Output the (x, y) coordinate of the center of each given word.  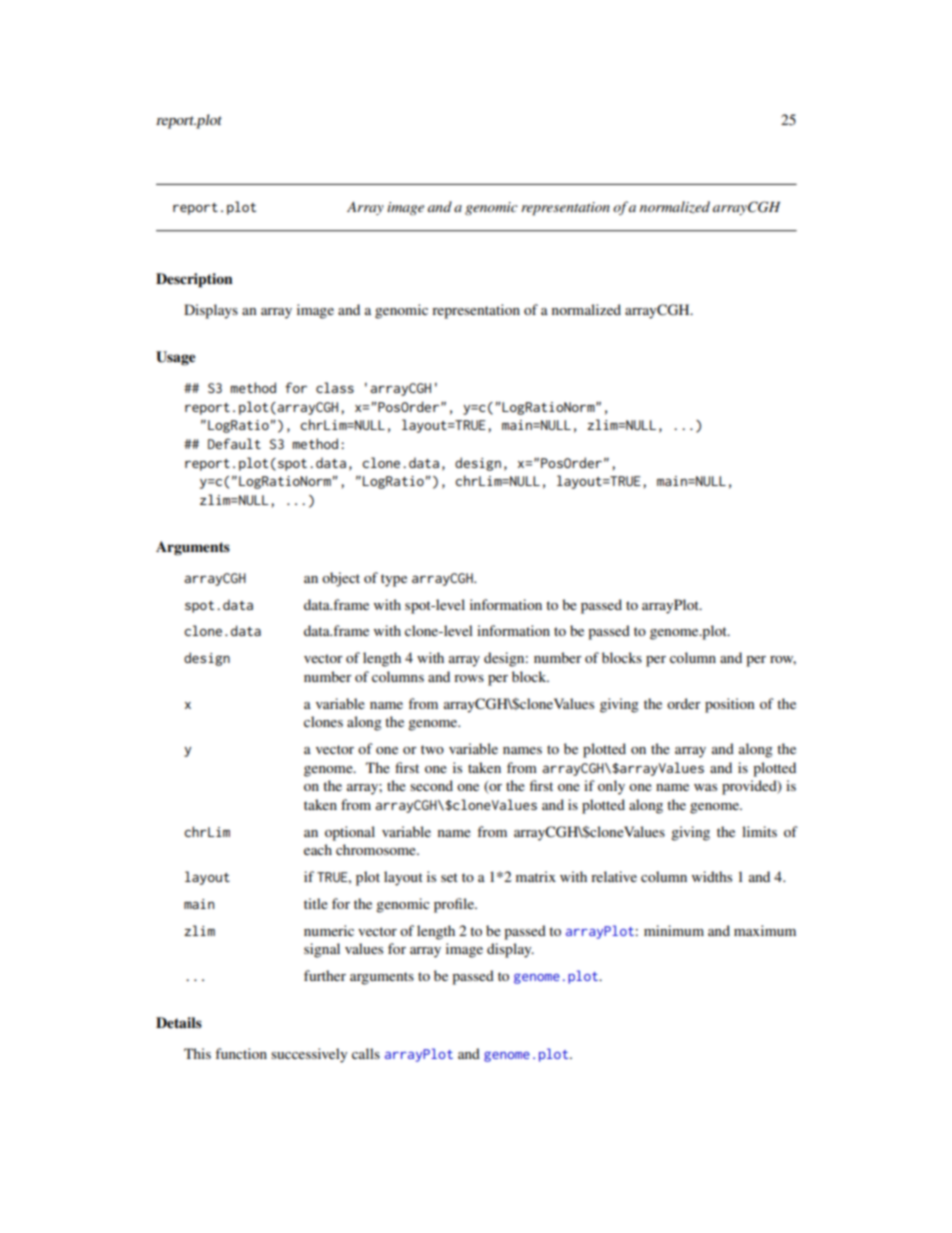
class (335, 387)
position (730, 705)
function (241, 1053)
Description (194, 280)
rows (469, 678)
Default (234, 443)
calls (366, 1053)
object (341, 579)
